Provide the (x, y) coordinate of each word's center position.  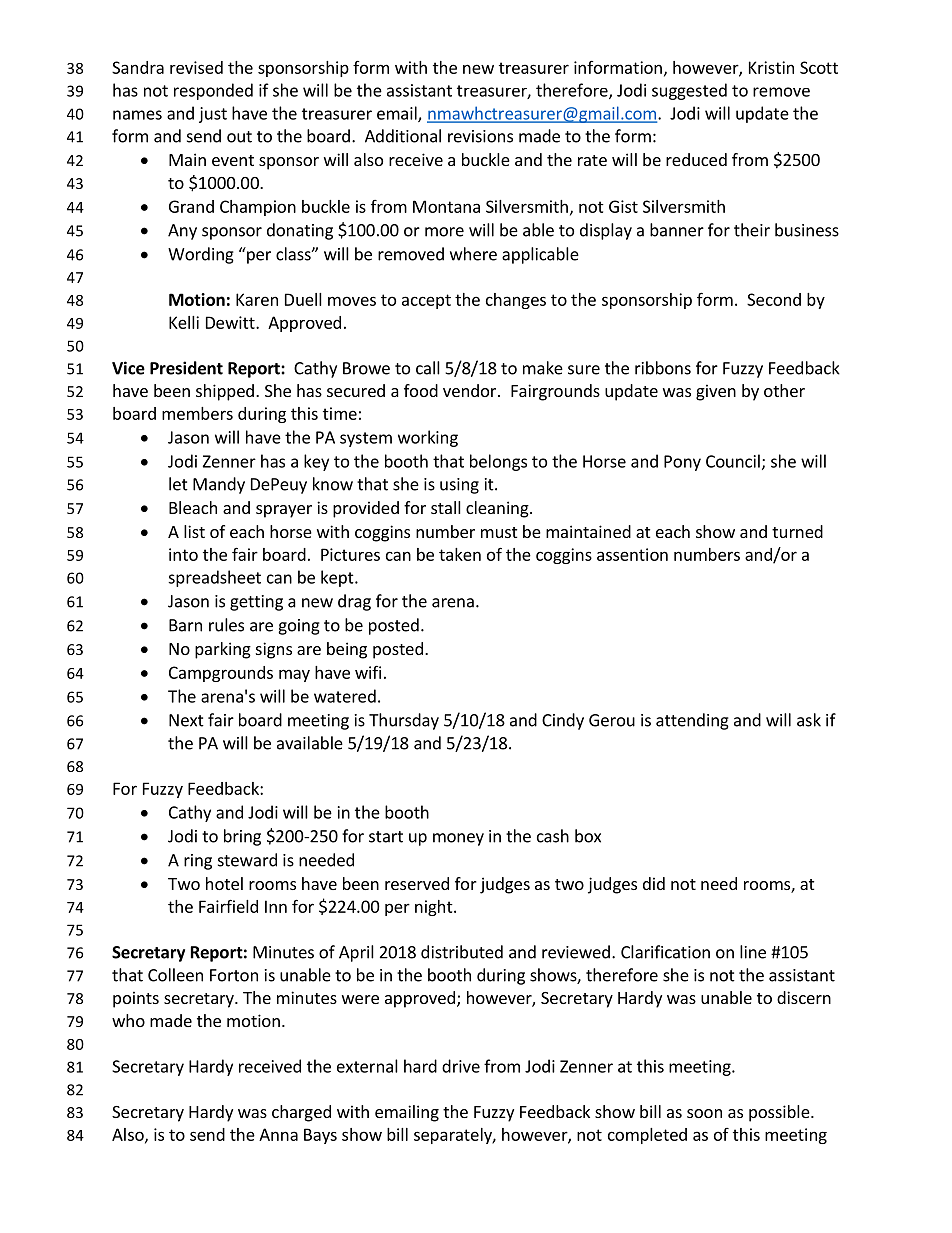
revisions (480, 136)
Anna (278, 1134)
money (458, 839)
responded (213, 91)
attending (692, 721)
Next (186, 720)
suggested (689, 91)
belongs (498, 462)
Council (733, 461)
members (197, 413)
